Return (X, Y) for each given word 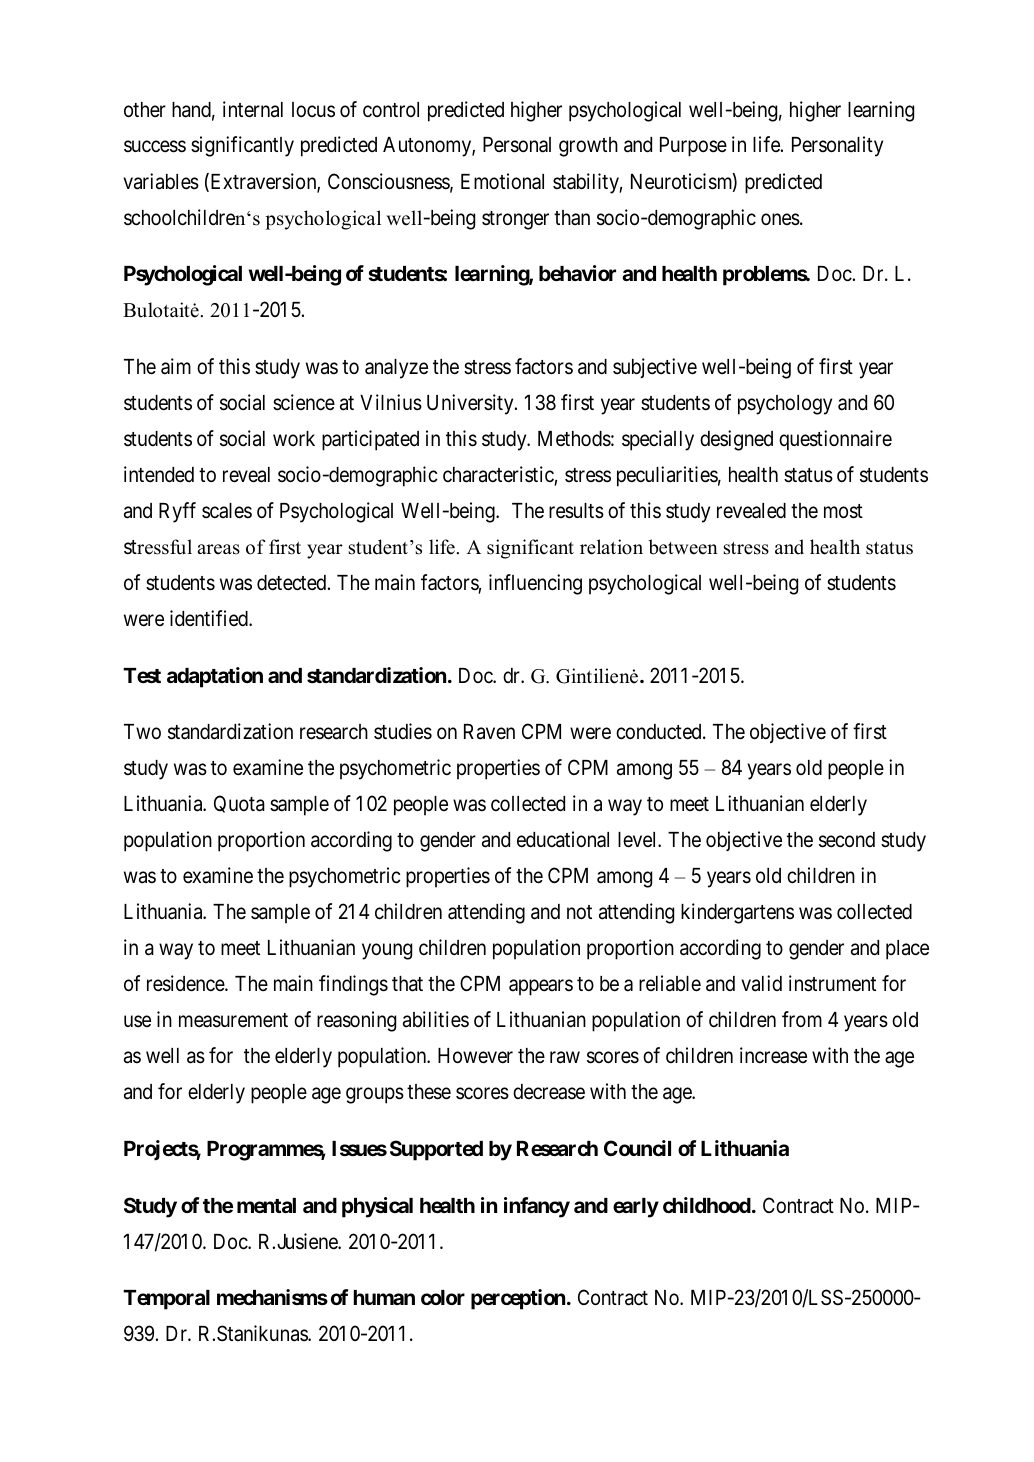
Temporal (166, 1300)
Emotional (502, 181)
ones (780, 219)
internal (253, 109)
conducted (660, 732)
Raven (489, 732)
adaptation (215, 677)
